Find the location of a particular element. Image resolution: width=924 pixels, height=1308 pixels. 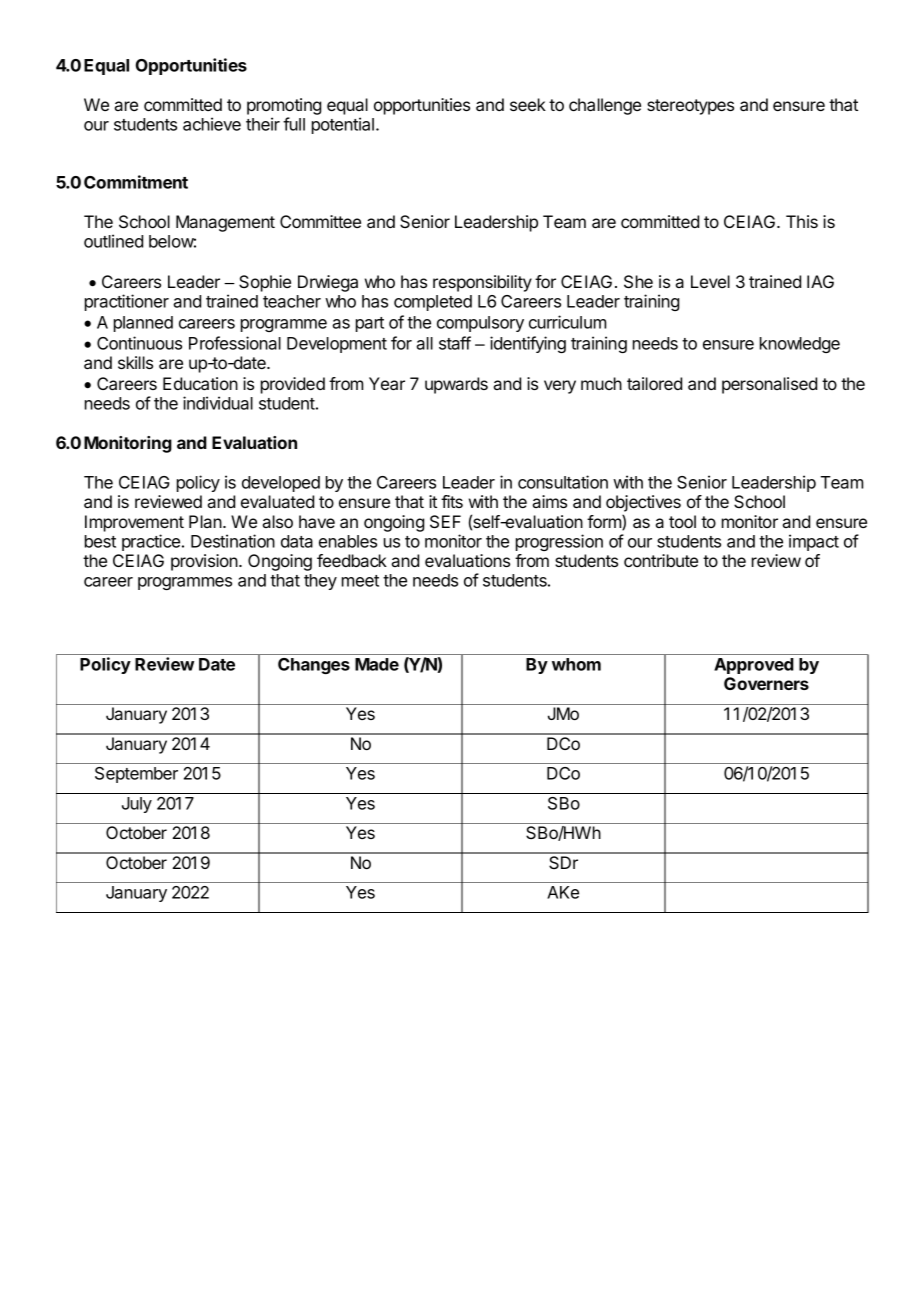

seek is located at coordinates (528, 104).
